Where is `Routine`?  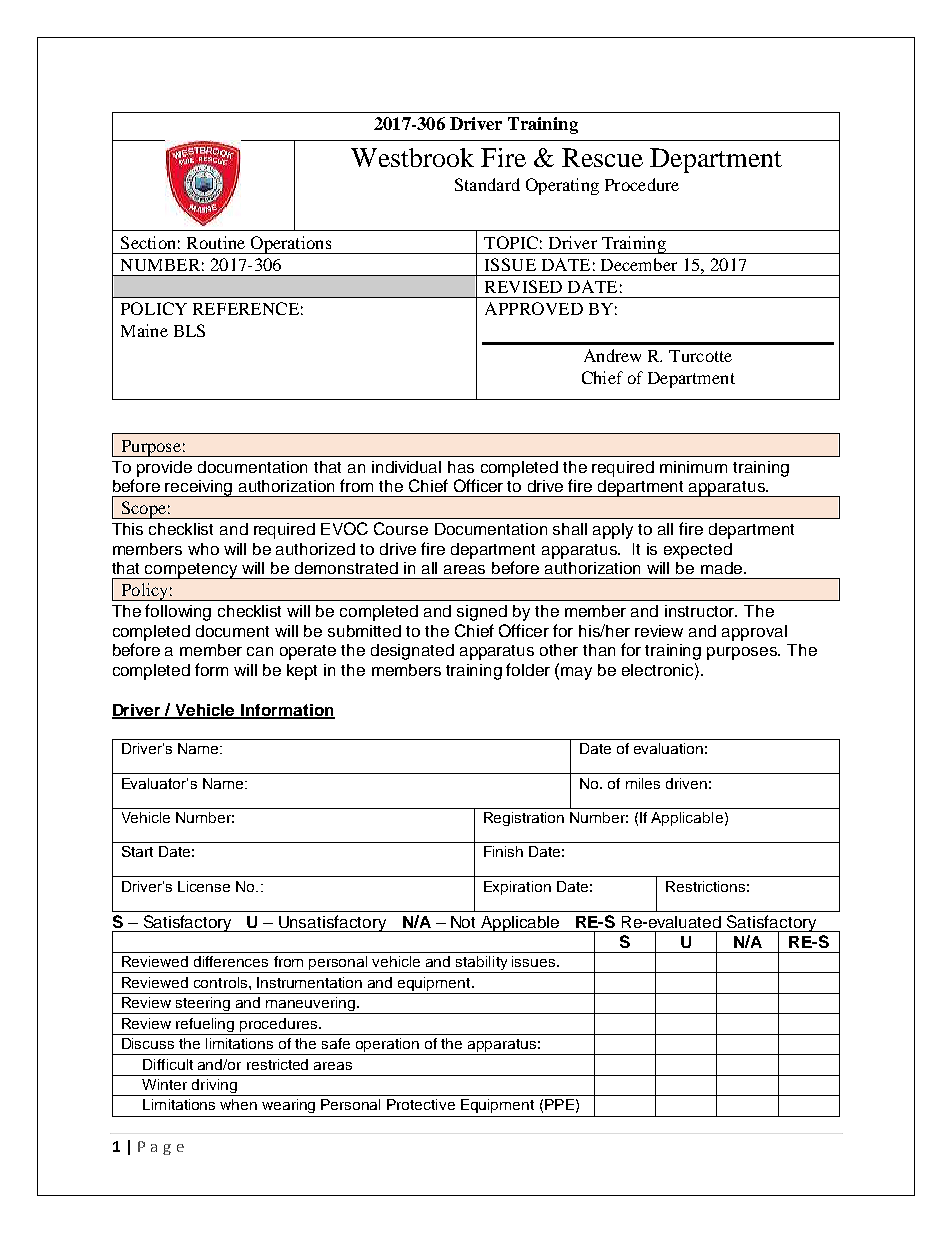
Routine is located at coordinates (216, 242).
